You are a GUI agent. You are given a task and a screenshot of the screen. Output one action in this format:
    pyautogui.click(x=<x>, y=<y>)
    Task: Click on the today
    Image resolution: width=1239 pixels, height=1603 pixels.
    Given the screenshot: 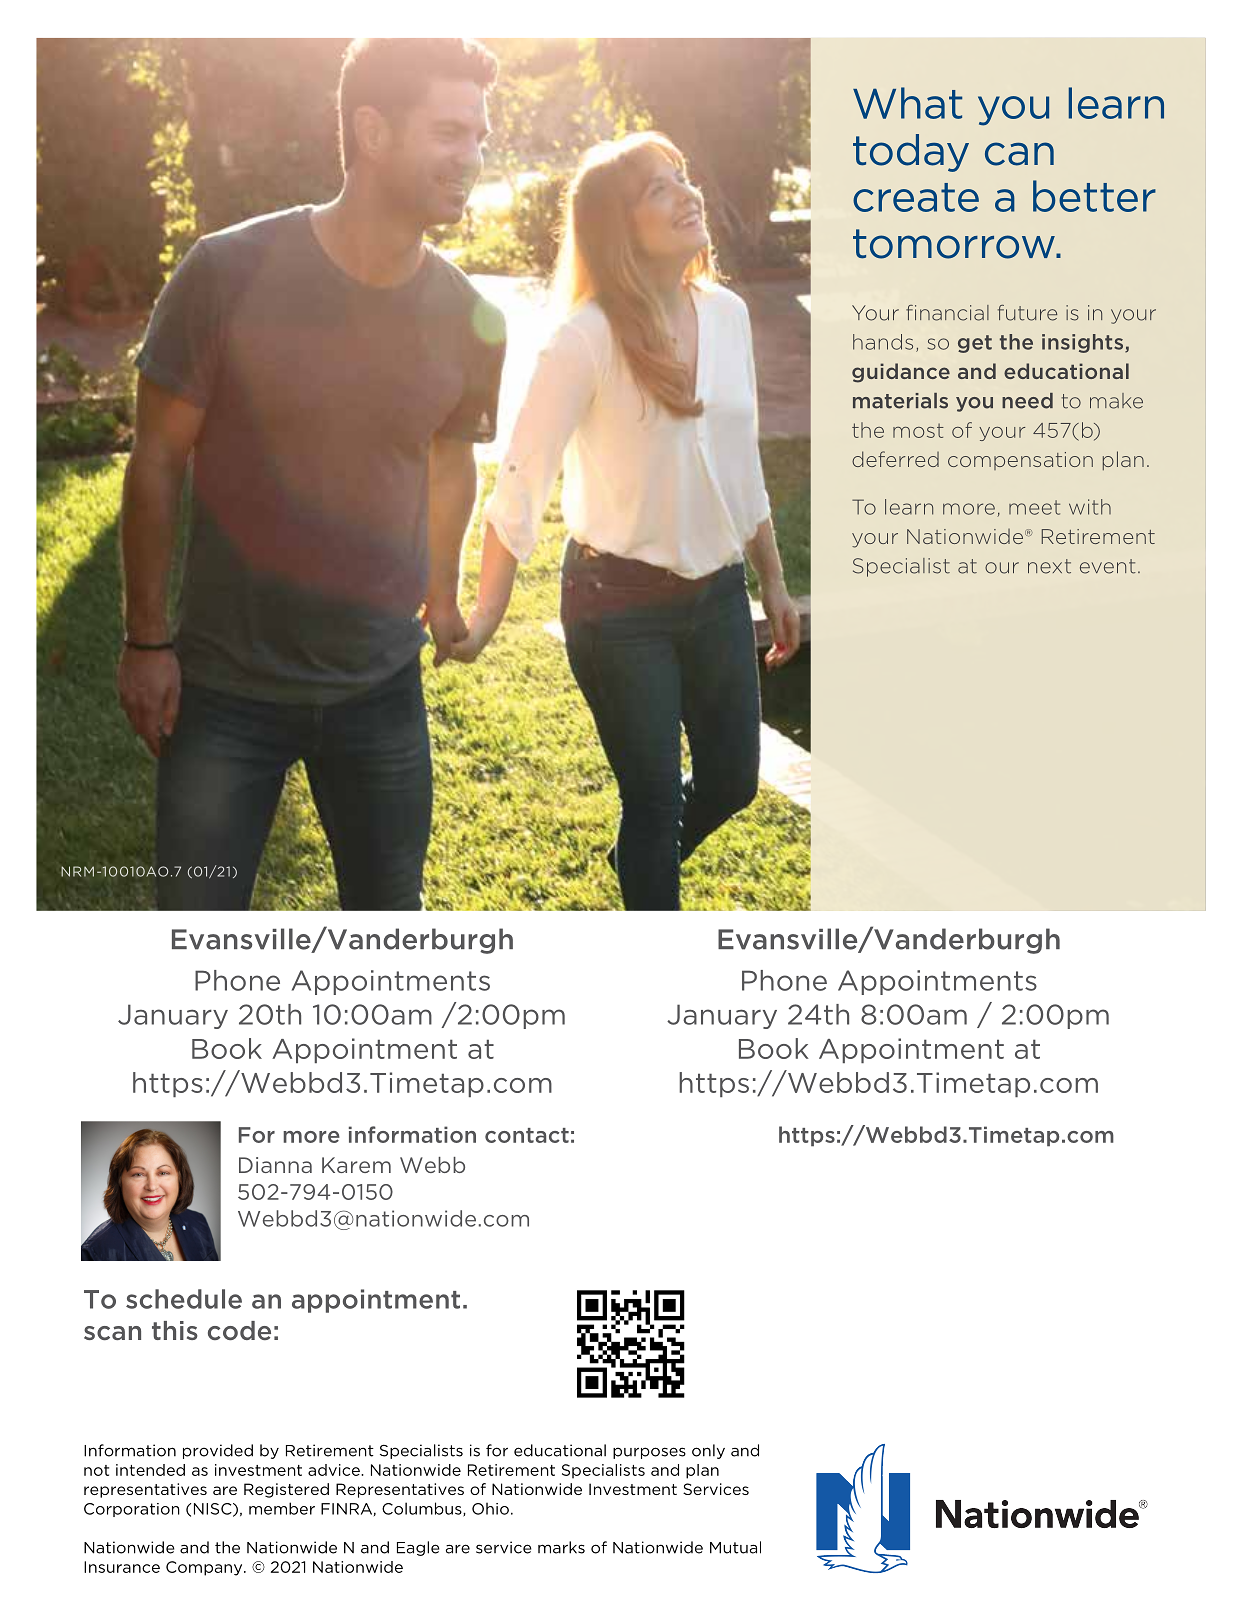 What is the action you would take?
    pyautogui.click(x=911, y=153)
